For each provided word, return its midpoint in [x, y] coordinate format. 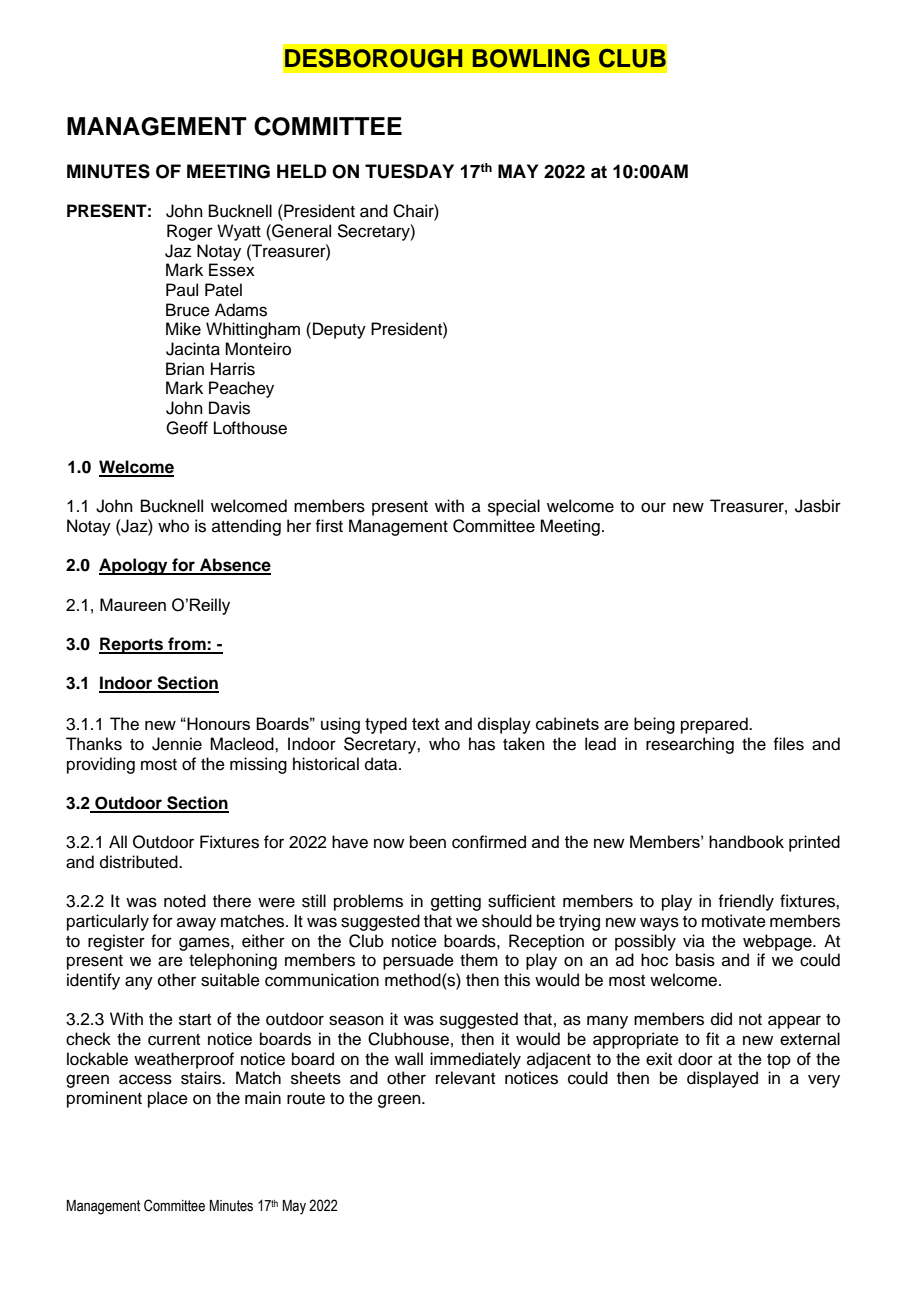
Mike [183, 329]
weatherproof [184, 1060]
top [779, 1061]
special [514, 507]
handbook [746, 841]
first [329, 526]
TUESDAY [409, 171]
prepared [715, 725]
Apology [134, 566]
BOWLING [531, 58]
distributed [140, 862]
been [428, 842]
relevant [465, 1078]
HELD [302, 171]
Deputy [339, 330]
